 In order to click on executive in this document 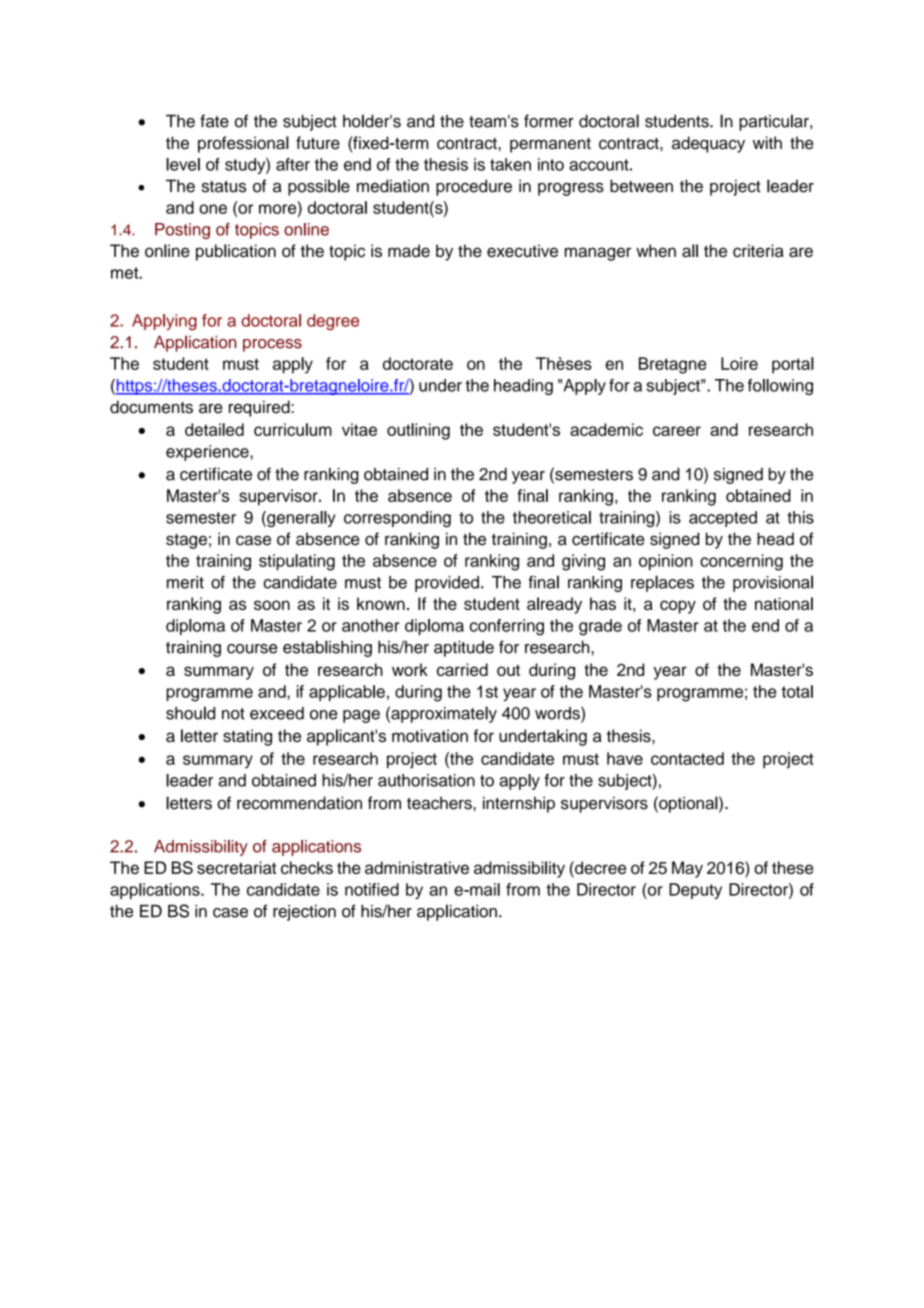, I will do `click(522, 250)`.
